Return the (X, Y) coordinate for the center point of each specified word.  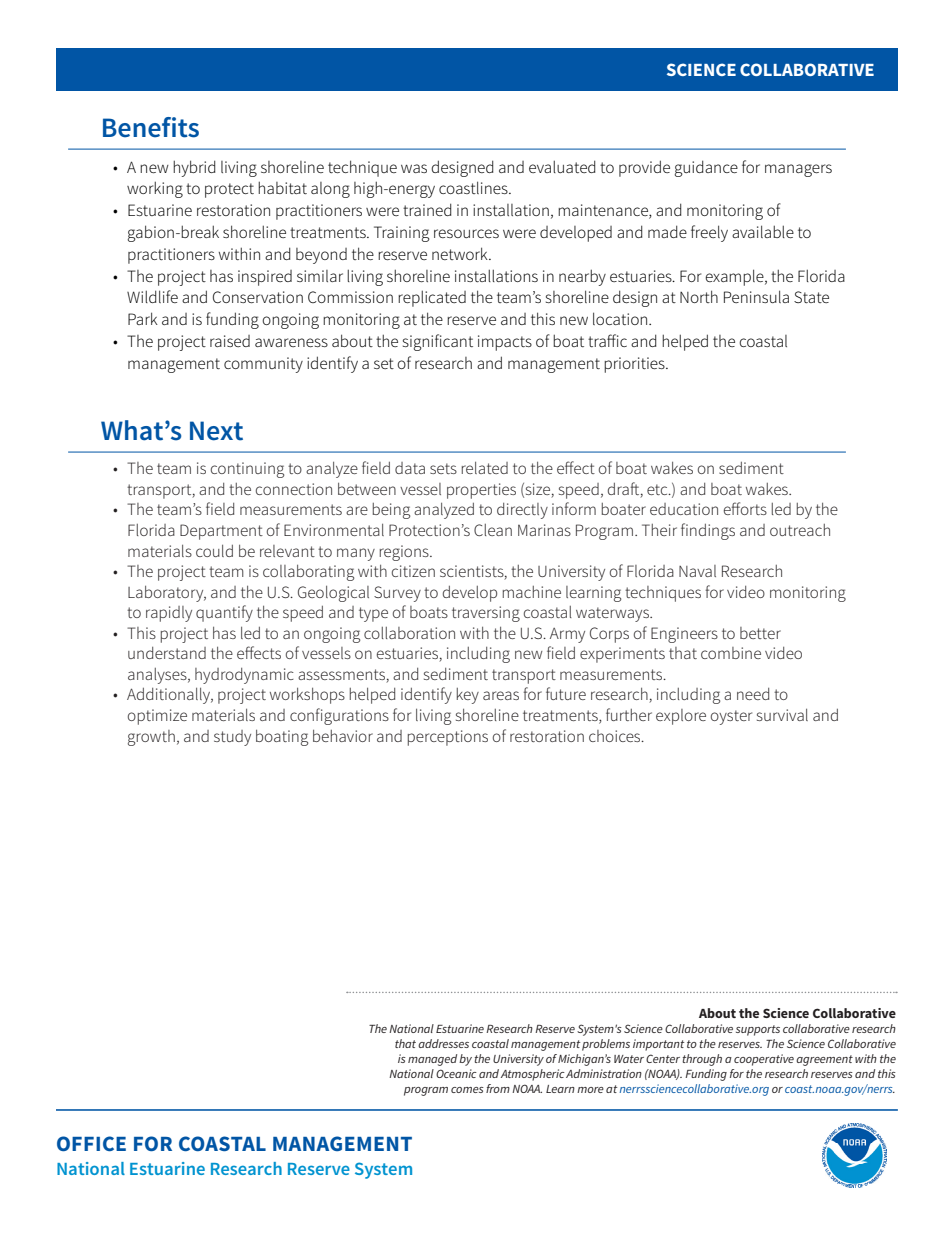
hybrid (194, 168)
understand (167, 653)
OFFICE (91, 1143)
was (414, 168)
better (760, 633)
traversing (486, 614)
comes (467, 1090)
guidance (706, 168)
